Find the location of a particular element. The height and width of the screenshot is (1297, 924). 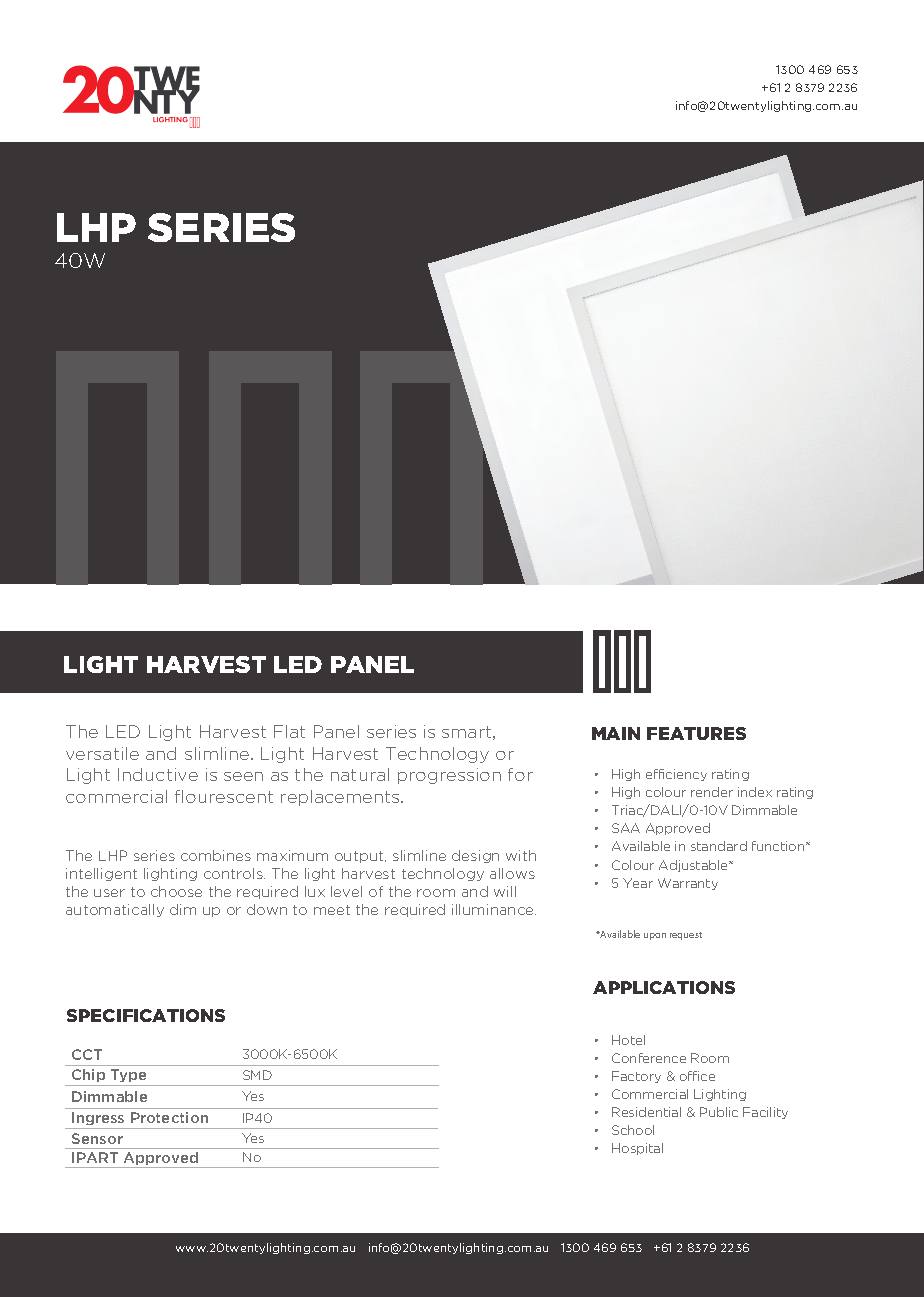

Conference is located at coordinates (649, 1058).
